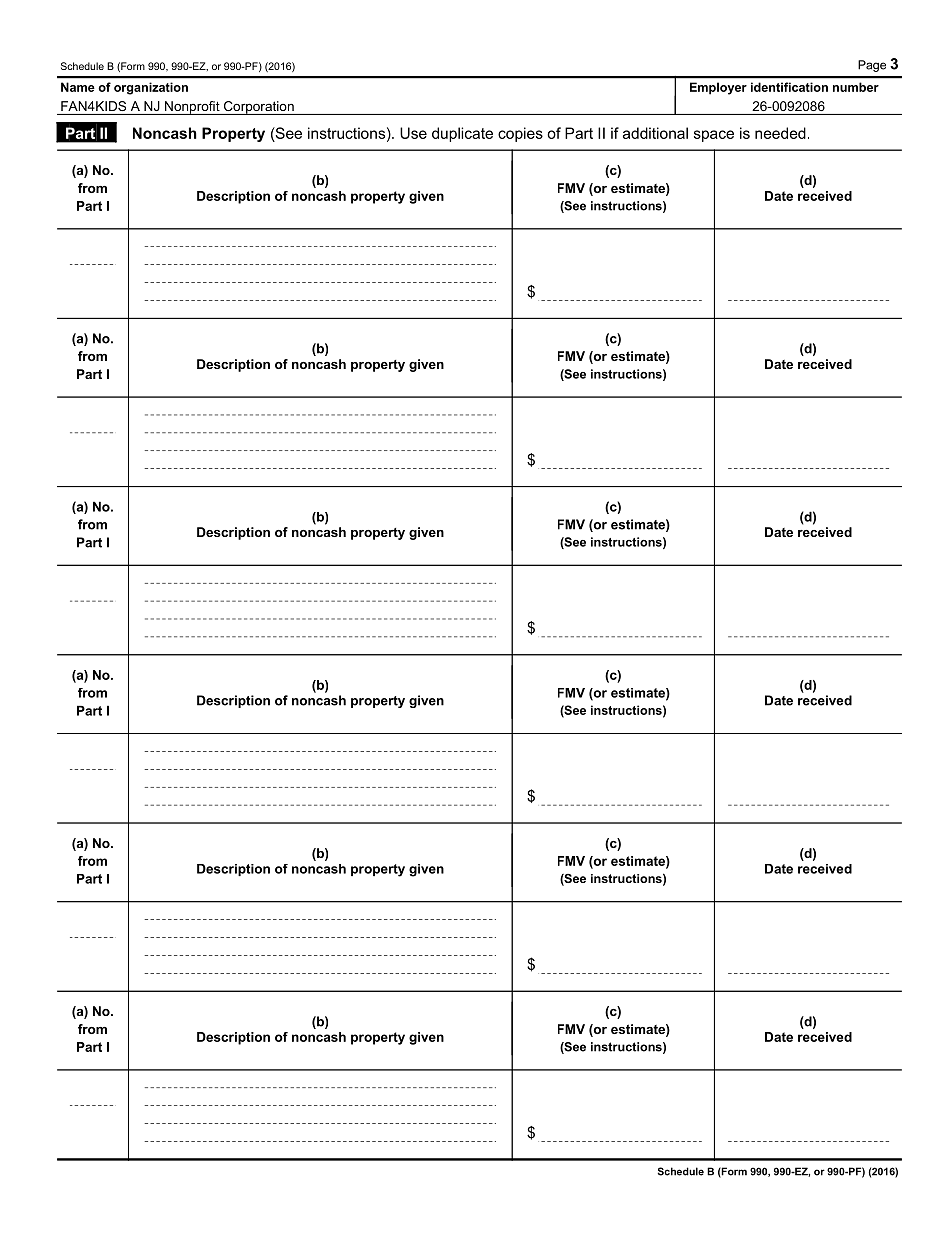 The height and width of the page is (1233, 952). Describe the element at coordinates (78, 87) in the page. I see `Name` at that location.
